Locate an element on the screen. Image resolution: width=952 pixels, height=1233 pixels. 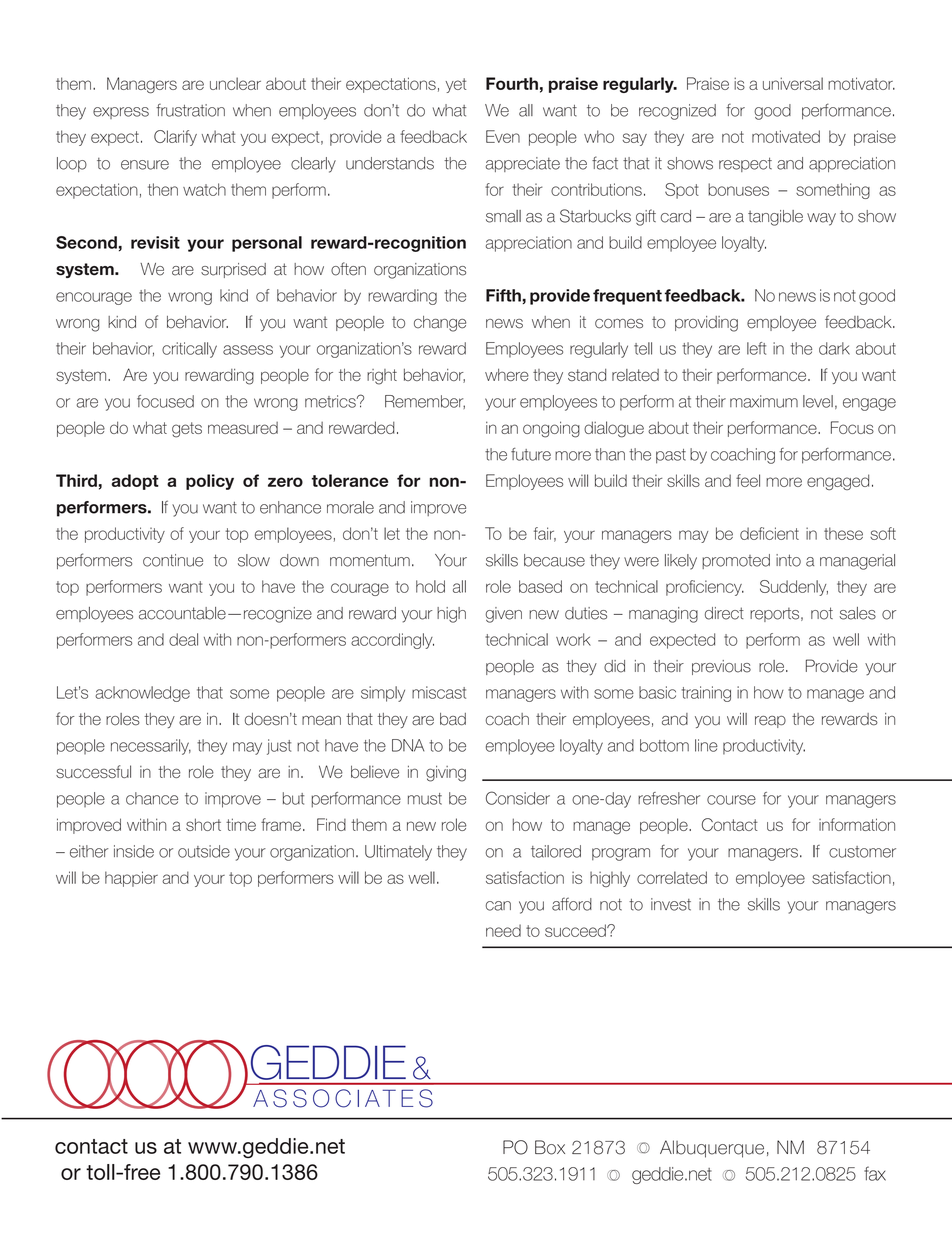
reap is located at coordinates (770, 722).
